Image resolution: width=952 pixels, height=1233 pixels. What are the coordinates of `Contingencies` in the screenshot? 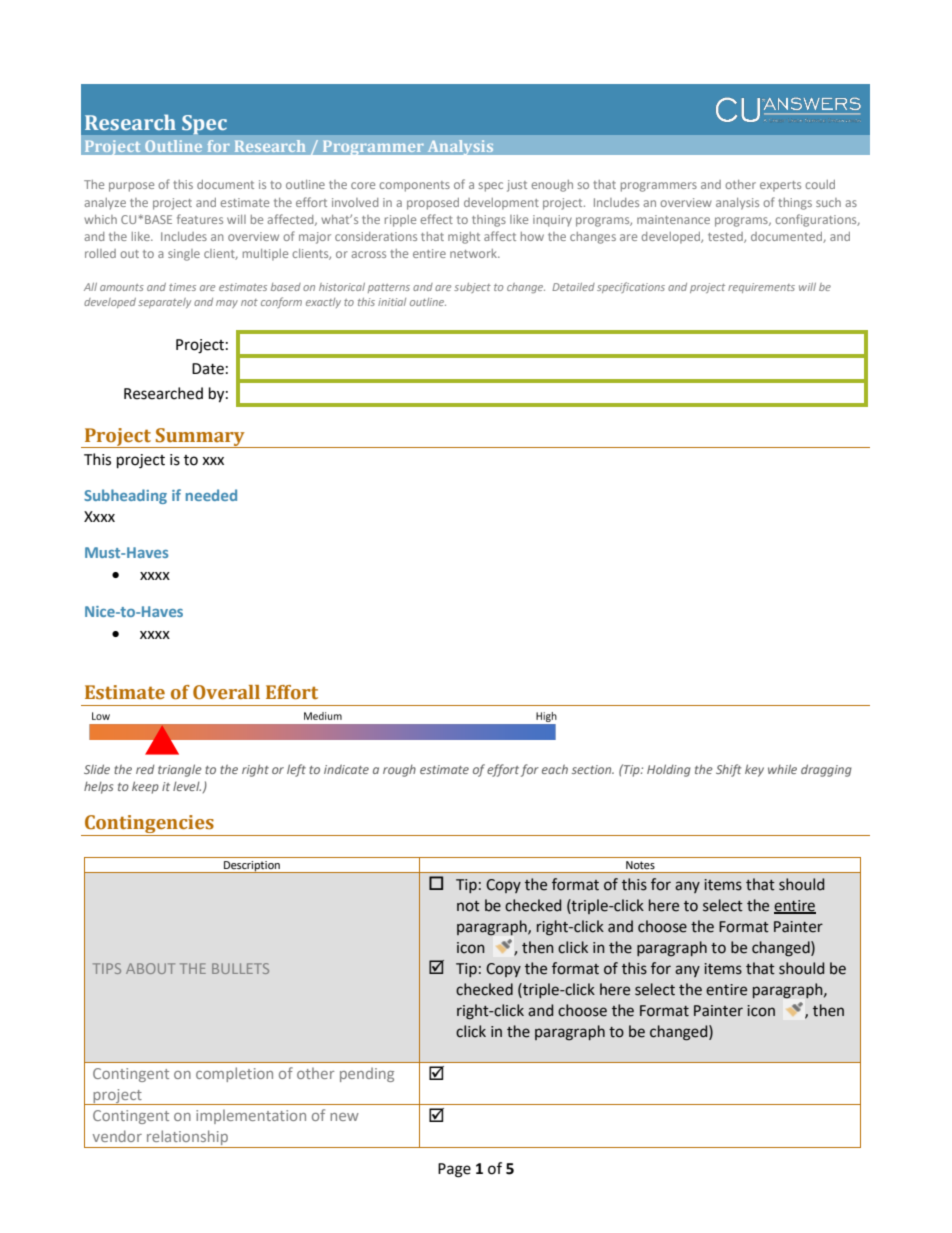 It's located at (149, 825).
